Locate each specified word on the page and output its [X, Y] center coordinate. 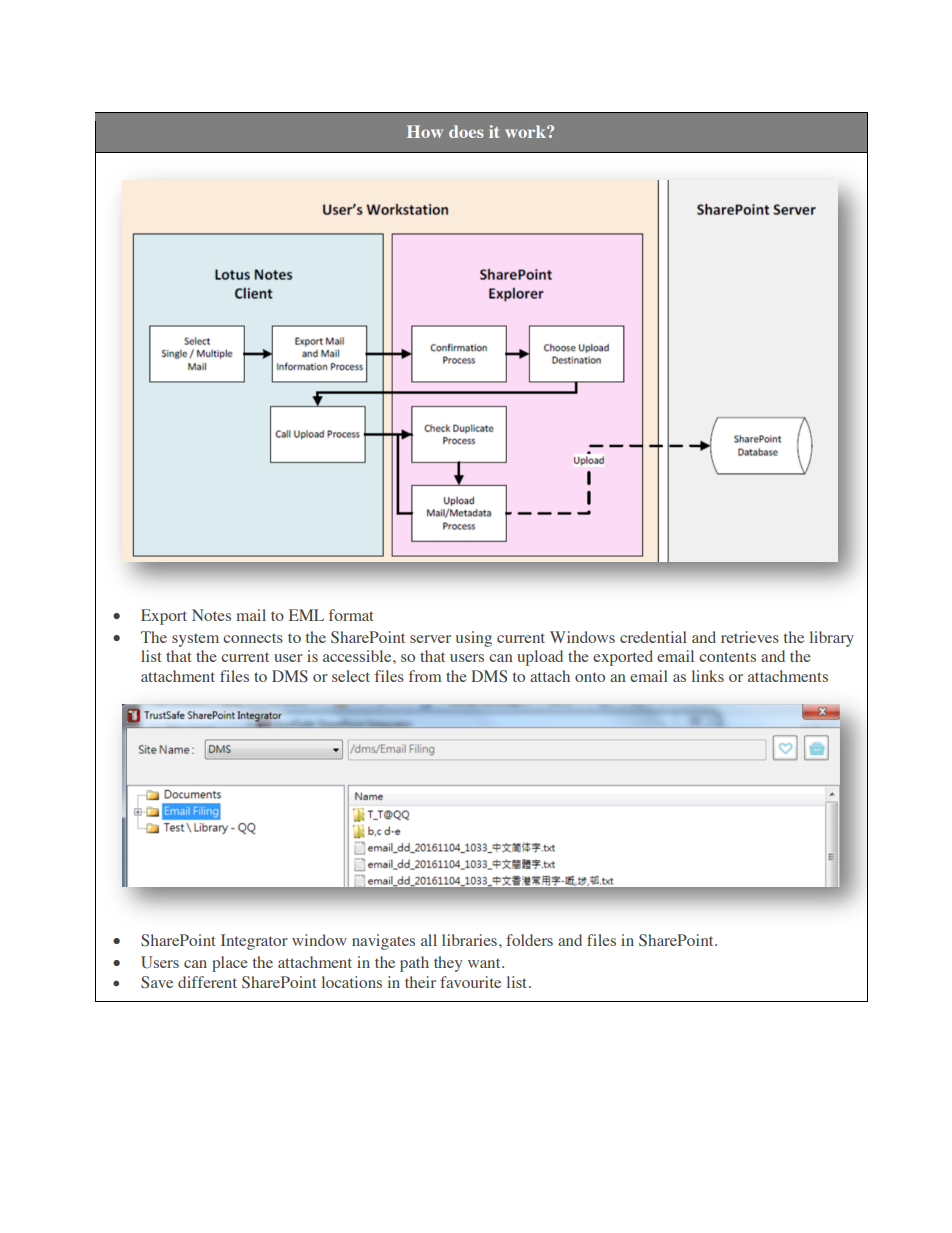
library [832, 639]
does [466, 131]
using [474, 639]
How [425, 131]
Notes [211, 615]
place [230, 964]
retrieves [750, 637]
